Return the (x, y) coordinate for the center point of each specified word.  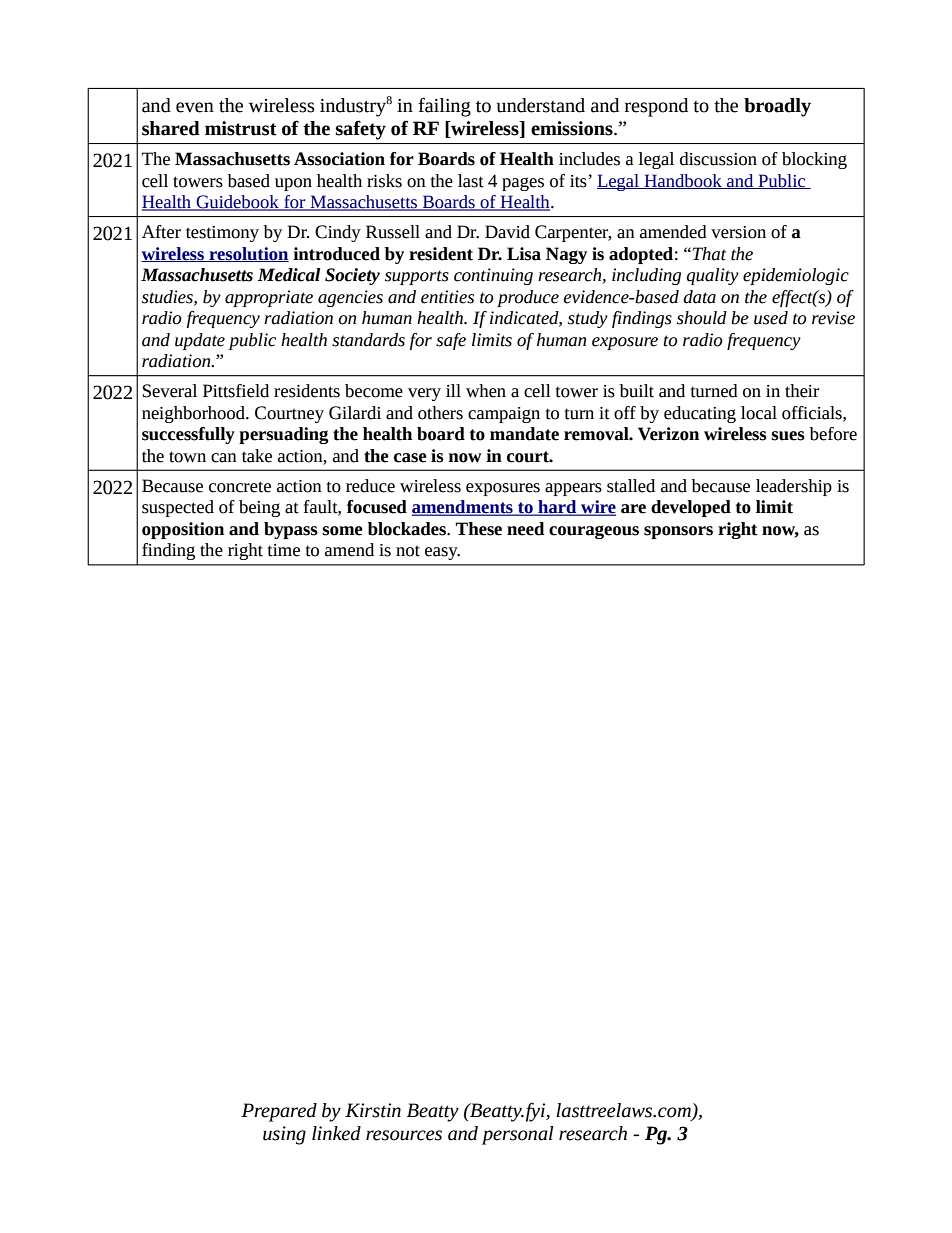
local (759, 413)
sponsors (678, 532)
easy (442, 553)
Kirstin (373, 1110)
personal (517, 1135)
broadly (777, 107)
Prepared (279, 1112)
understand (541, 105)
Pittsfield (236, 391)
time (284, 550)
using (284, 1135)
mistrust (241, 128)
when (486, 391)
